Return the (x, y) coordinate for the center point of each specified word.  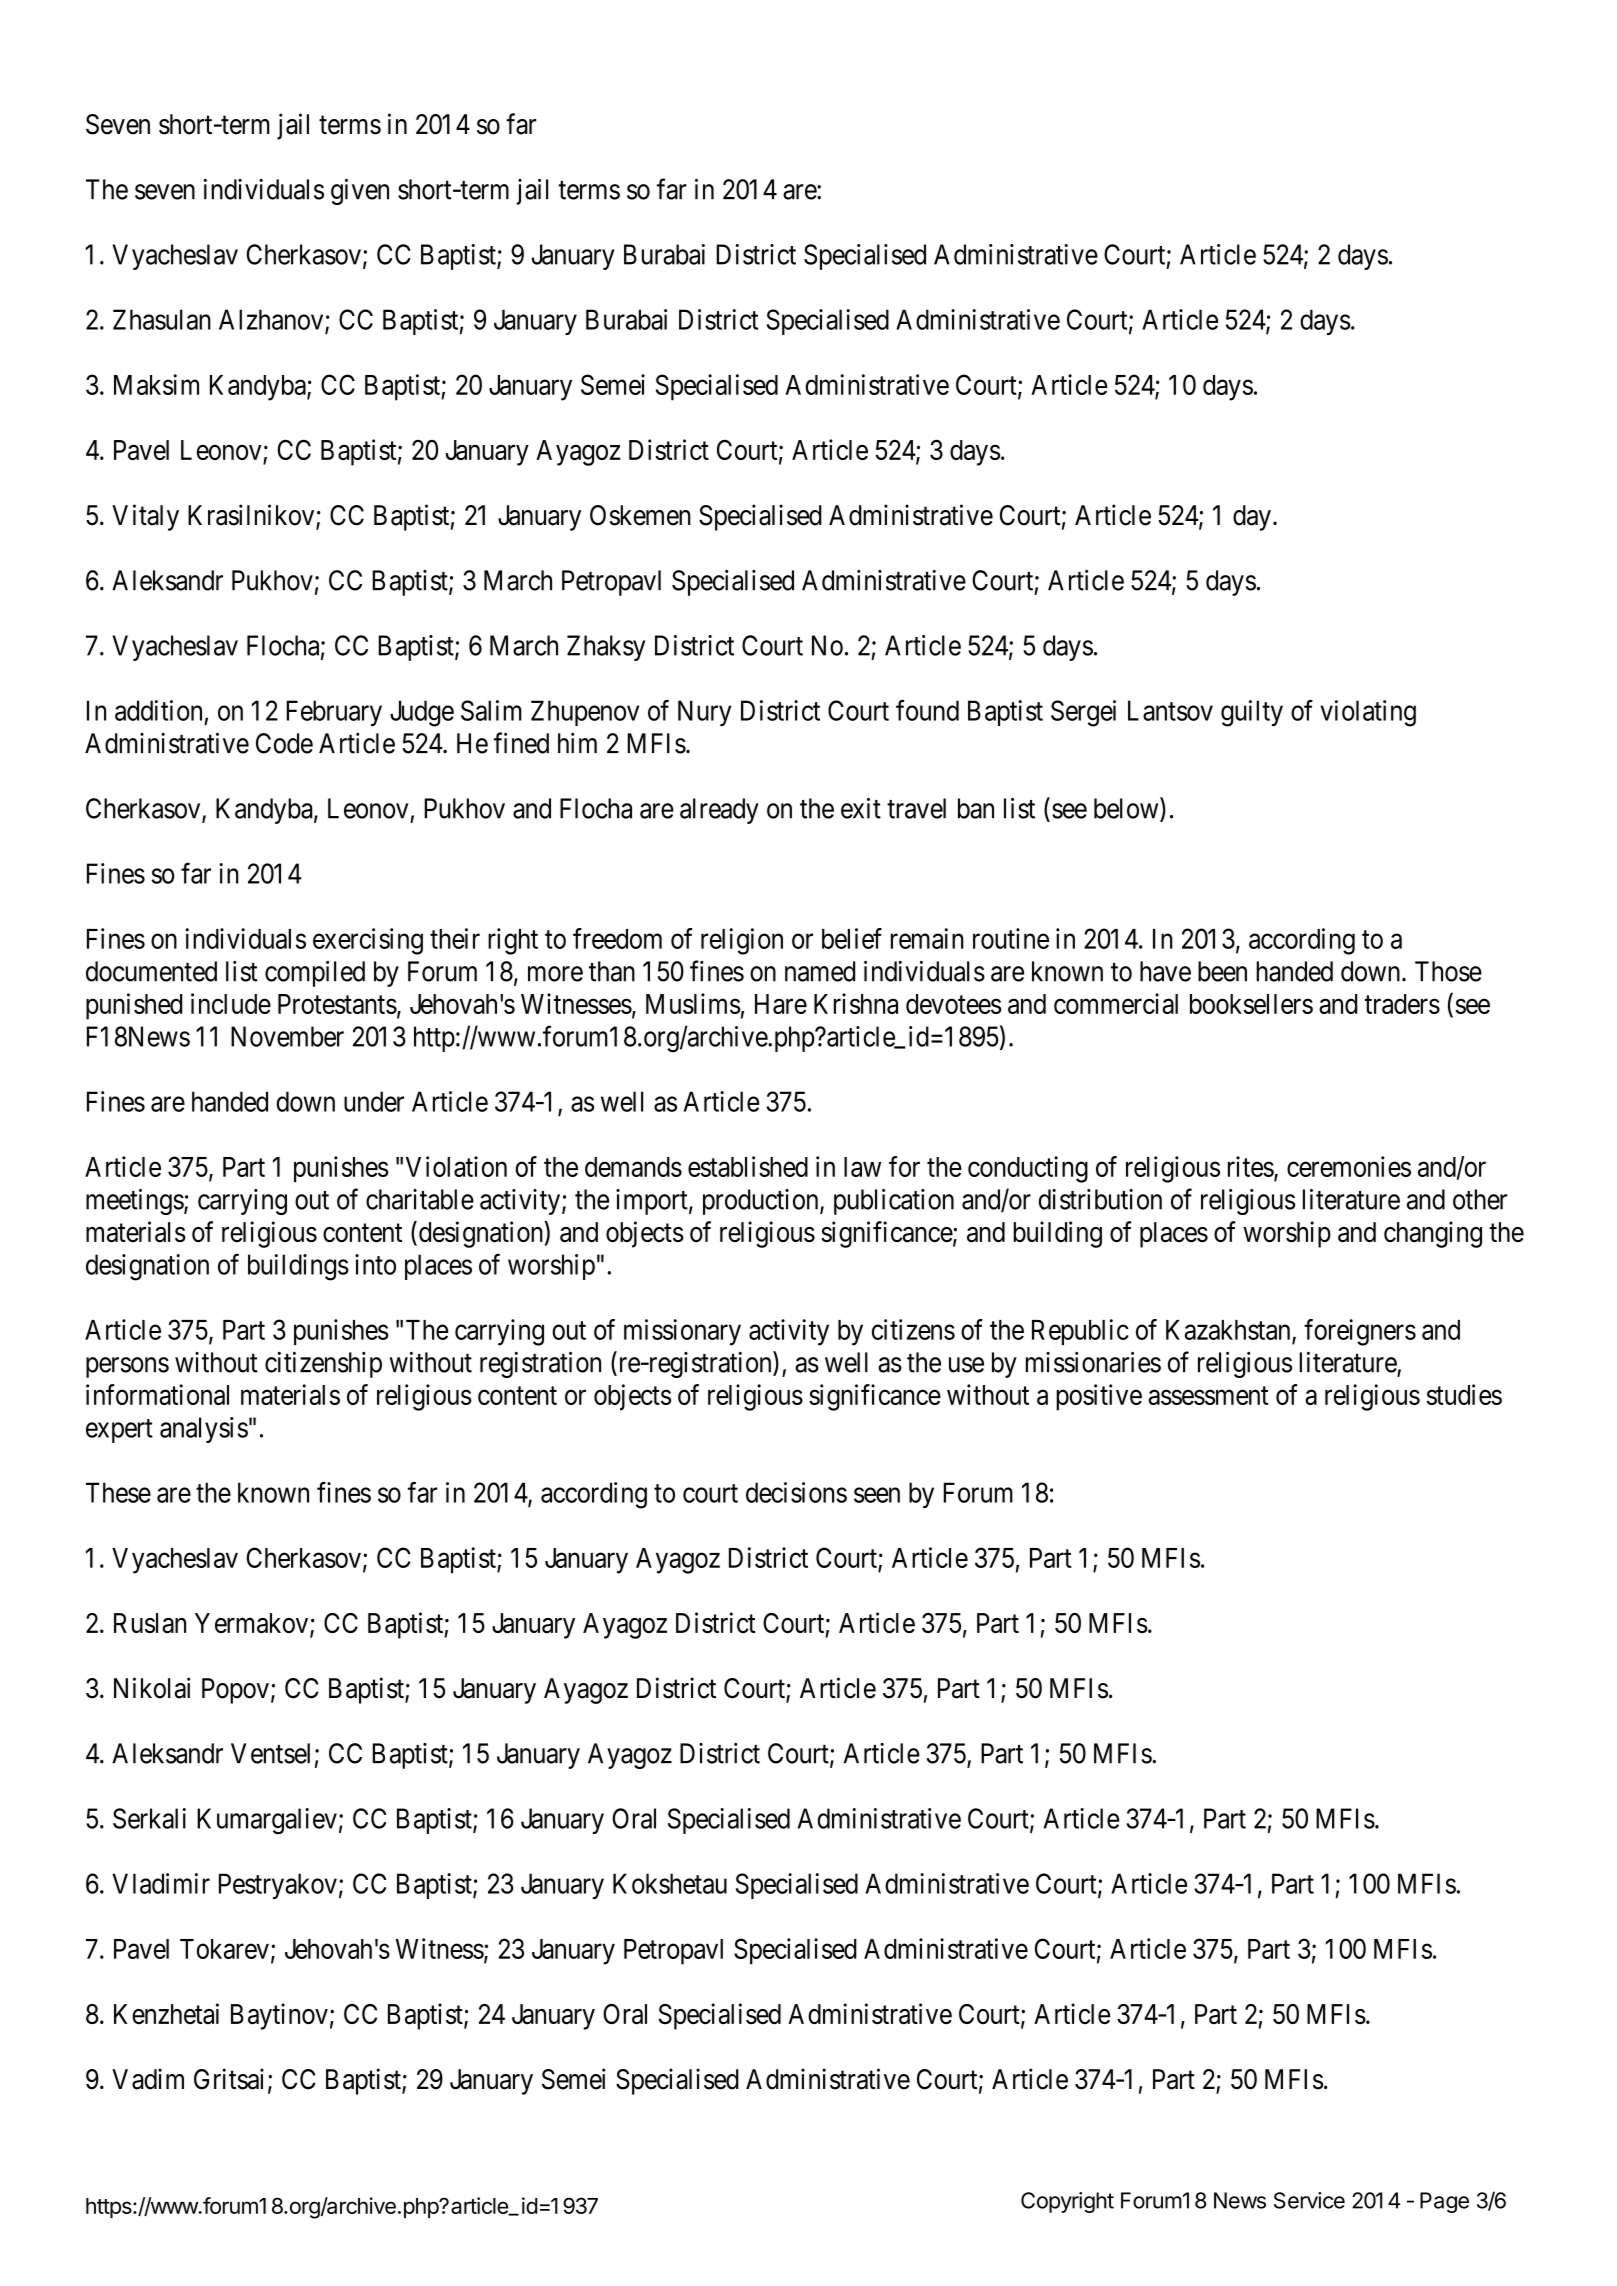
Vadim (148, 2079)
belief (852, 938)
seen (877, 1495)
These (118, 1492)
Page (1444, 2202)
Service (1309, 2200)
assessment (1209, 1396)
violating (1368, 713)
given (360, 192)
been (1222, 971)
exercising (368, 941)
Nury (704, 713)
